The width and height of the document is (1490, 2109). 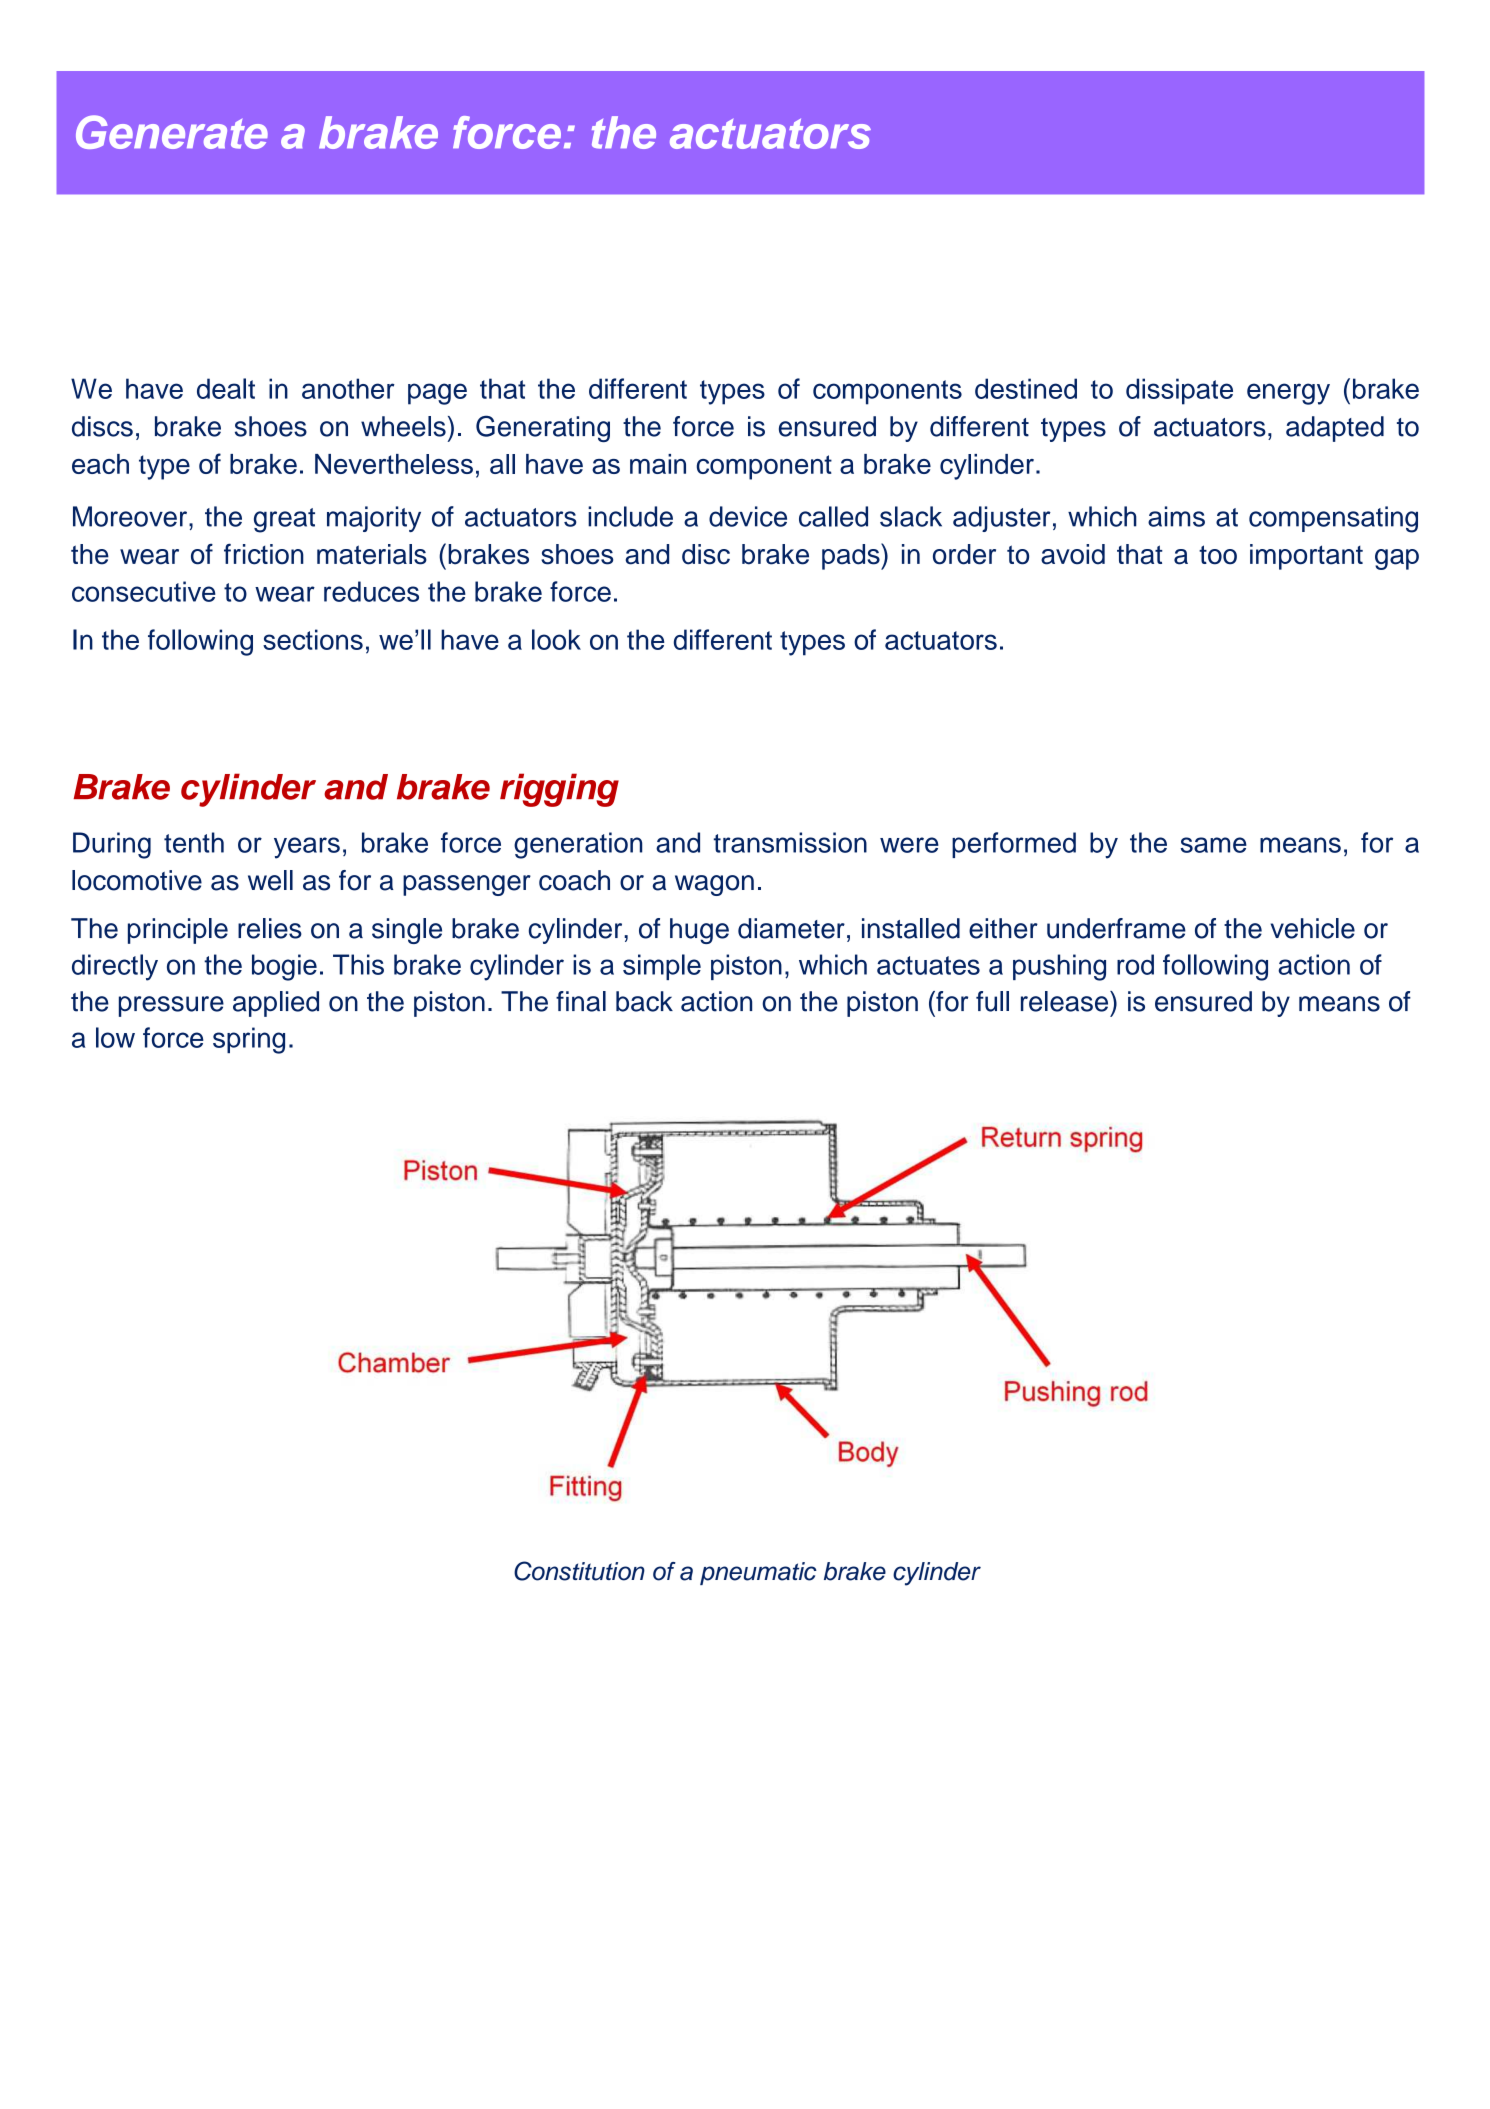 What do you see at coordinates (1179, 391) in the document?
I see `dissipate` at bounding box center [1179, 391].
